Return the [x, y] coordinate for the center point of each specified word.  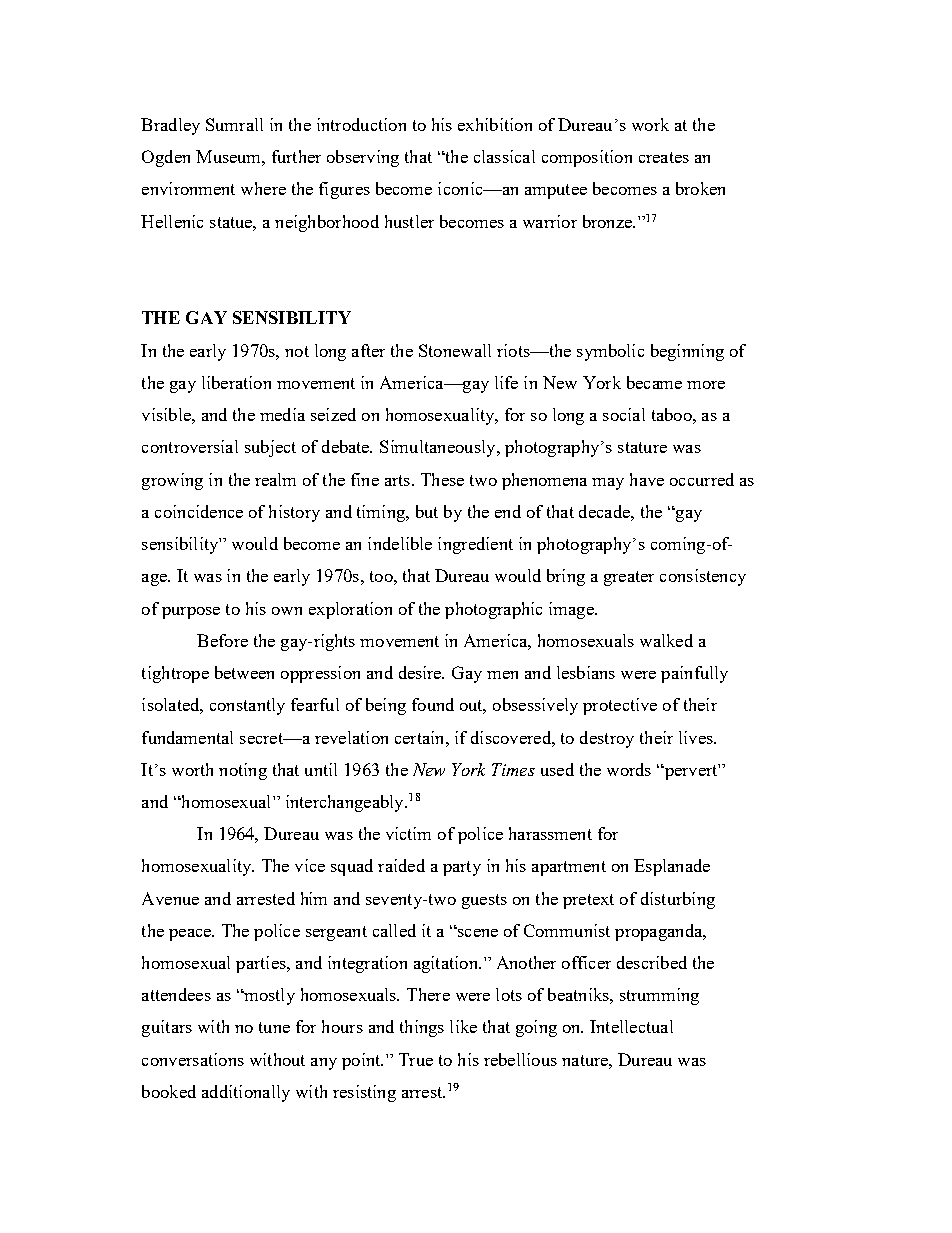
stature [642, 447]
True [416, 1059]
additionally [246, 1093]
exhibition [495, 124]
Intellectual [631, 1026]
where [263, 188]
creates [664, 157]
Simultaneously [439, 448]
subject [270, 448]
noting [243, 771]
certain [421, 737]
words [629, 769]
